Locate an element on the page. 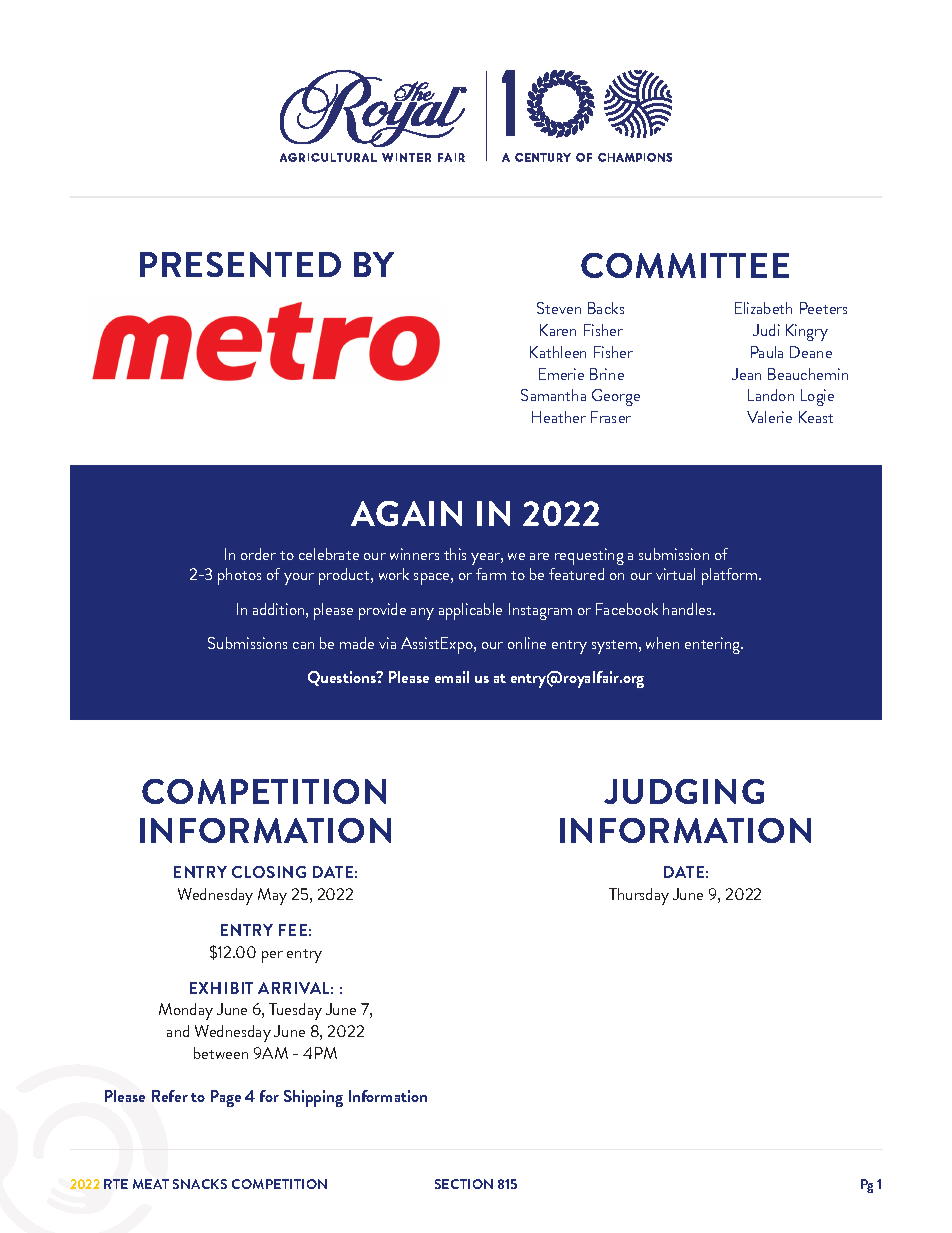 This page has height=1233, width=952. PRESENTED is located at coordinates (240, 264).
